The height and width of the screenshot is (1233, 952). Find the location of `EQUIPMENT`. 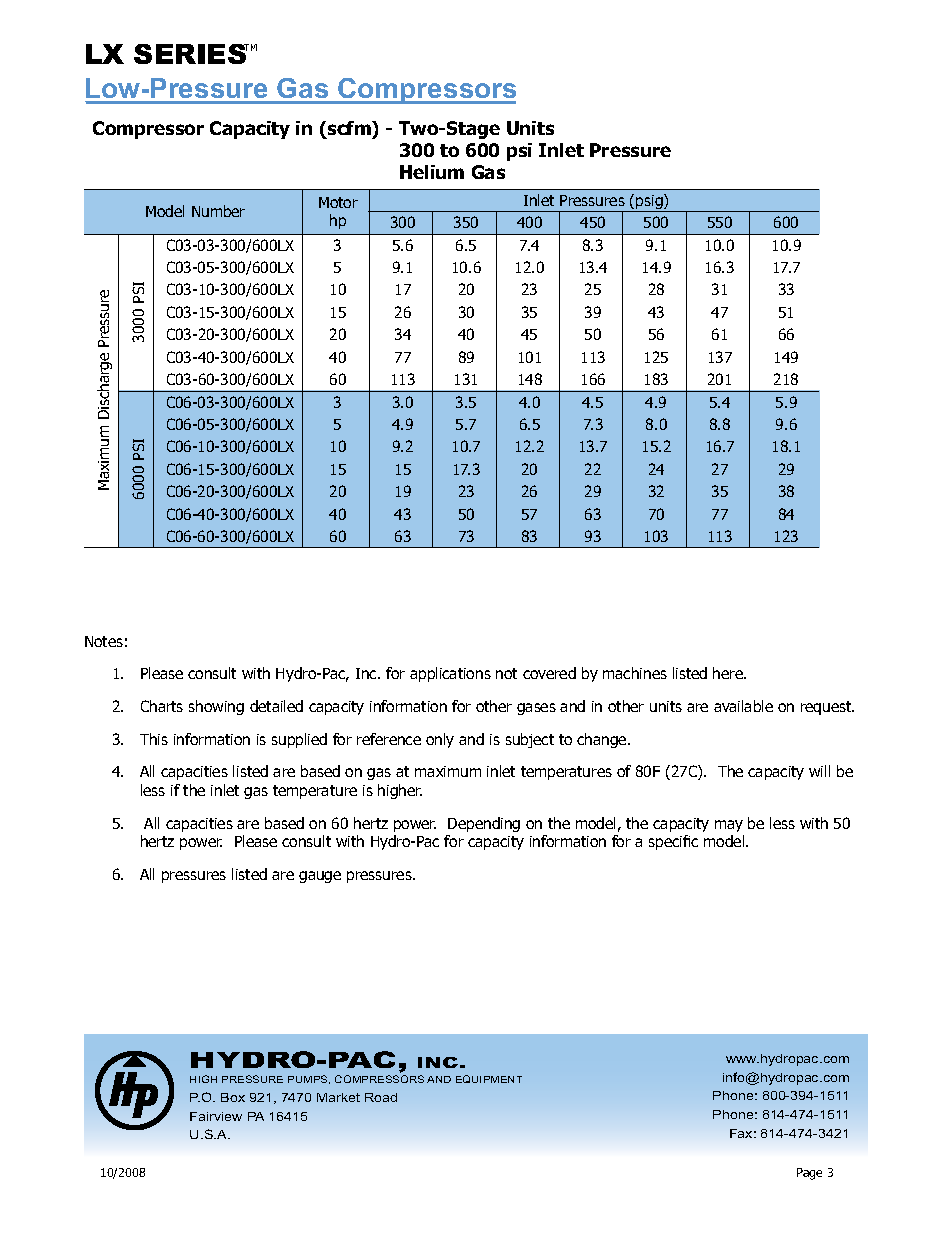

EQUIPMENT is located at coordinates (489, 1079).
